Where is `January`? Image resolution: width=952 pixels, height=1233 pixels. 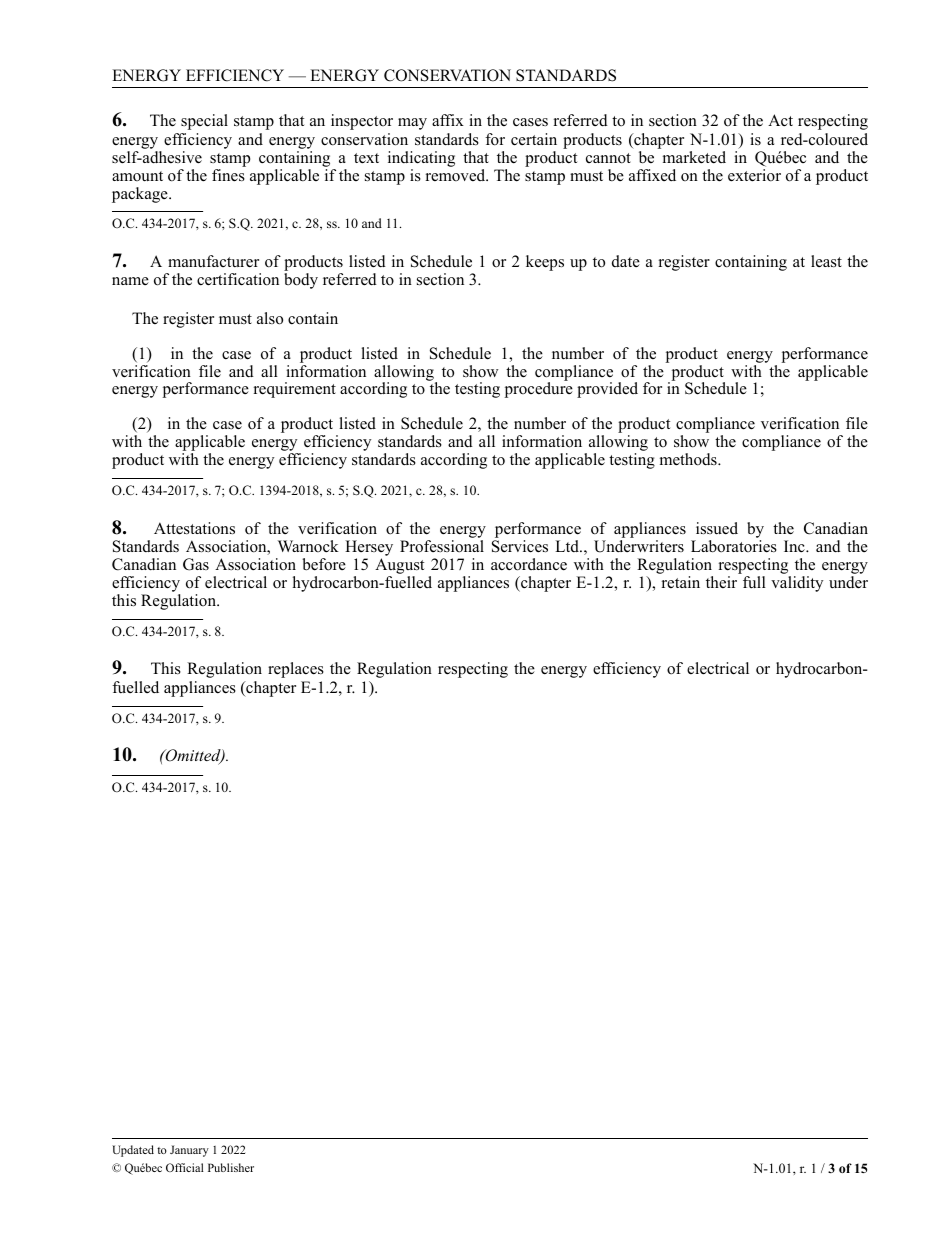 January is located at coordinates (189, 1151).
